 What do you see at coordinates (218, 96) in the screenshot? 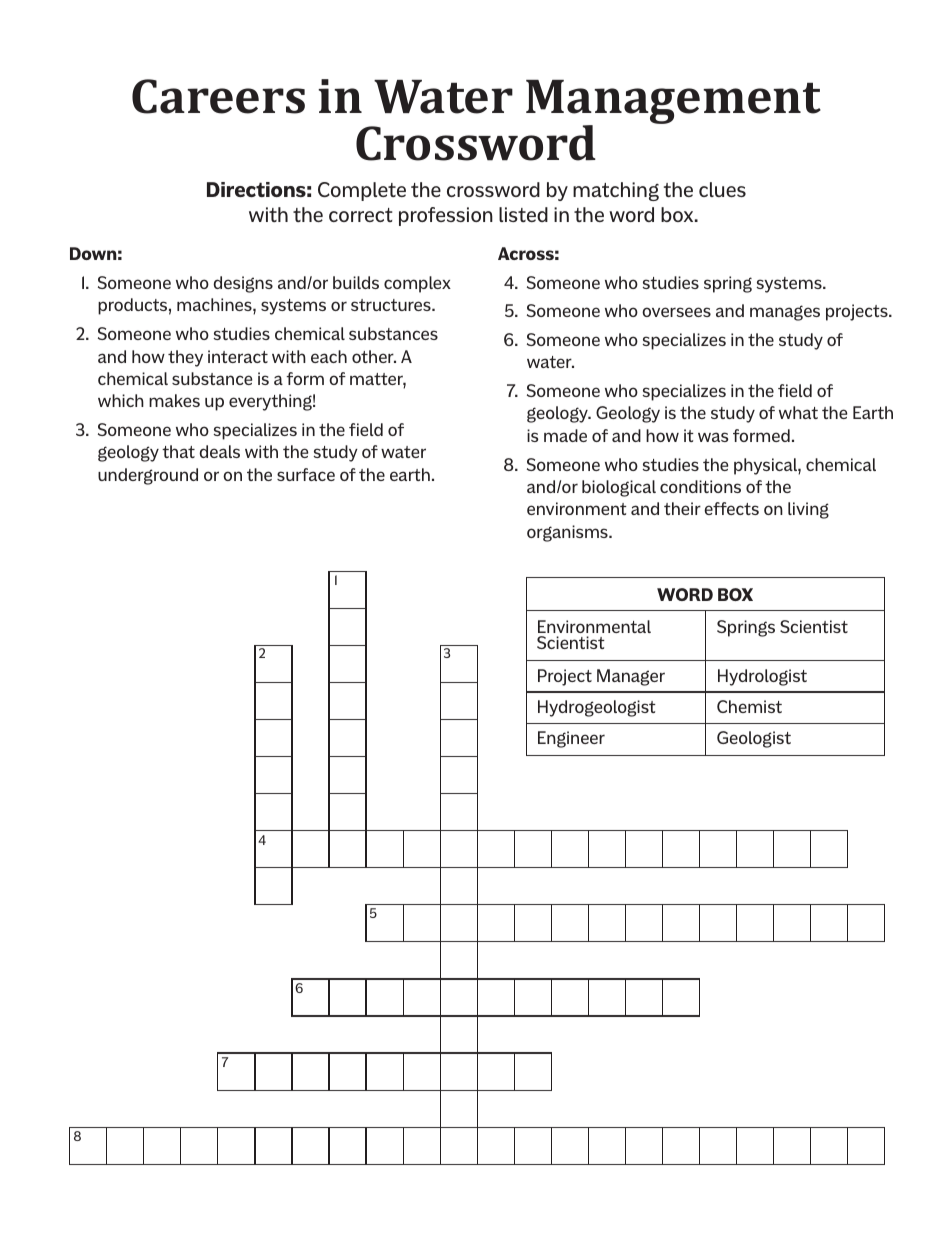
I see `Careers` at bounding box center [218, 96].
